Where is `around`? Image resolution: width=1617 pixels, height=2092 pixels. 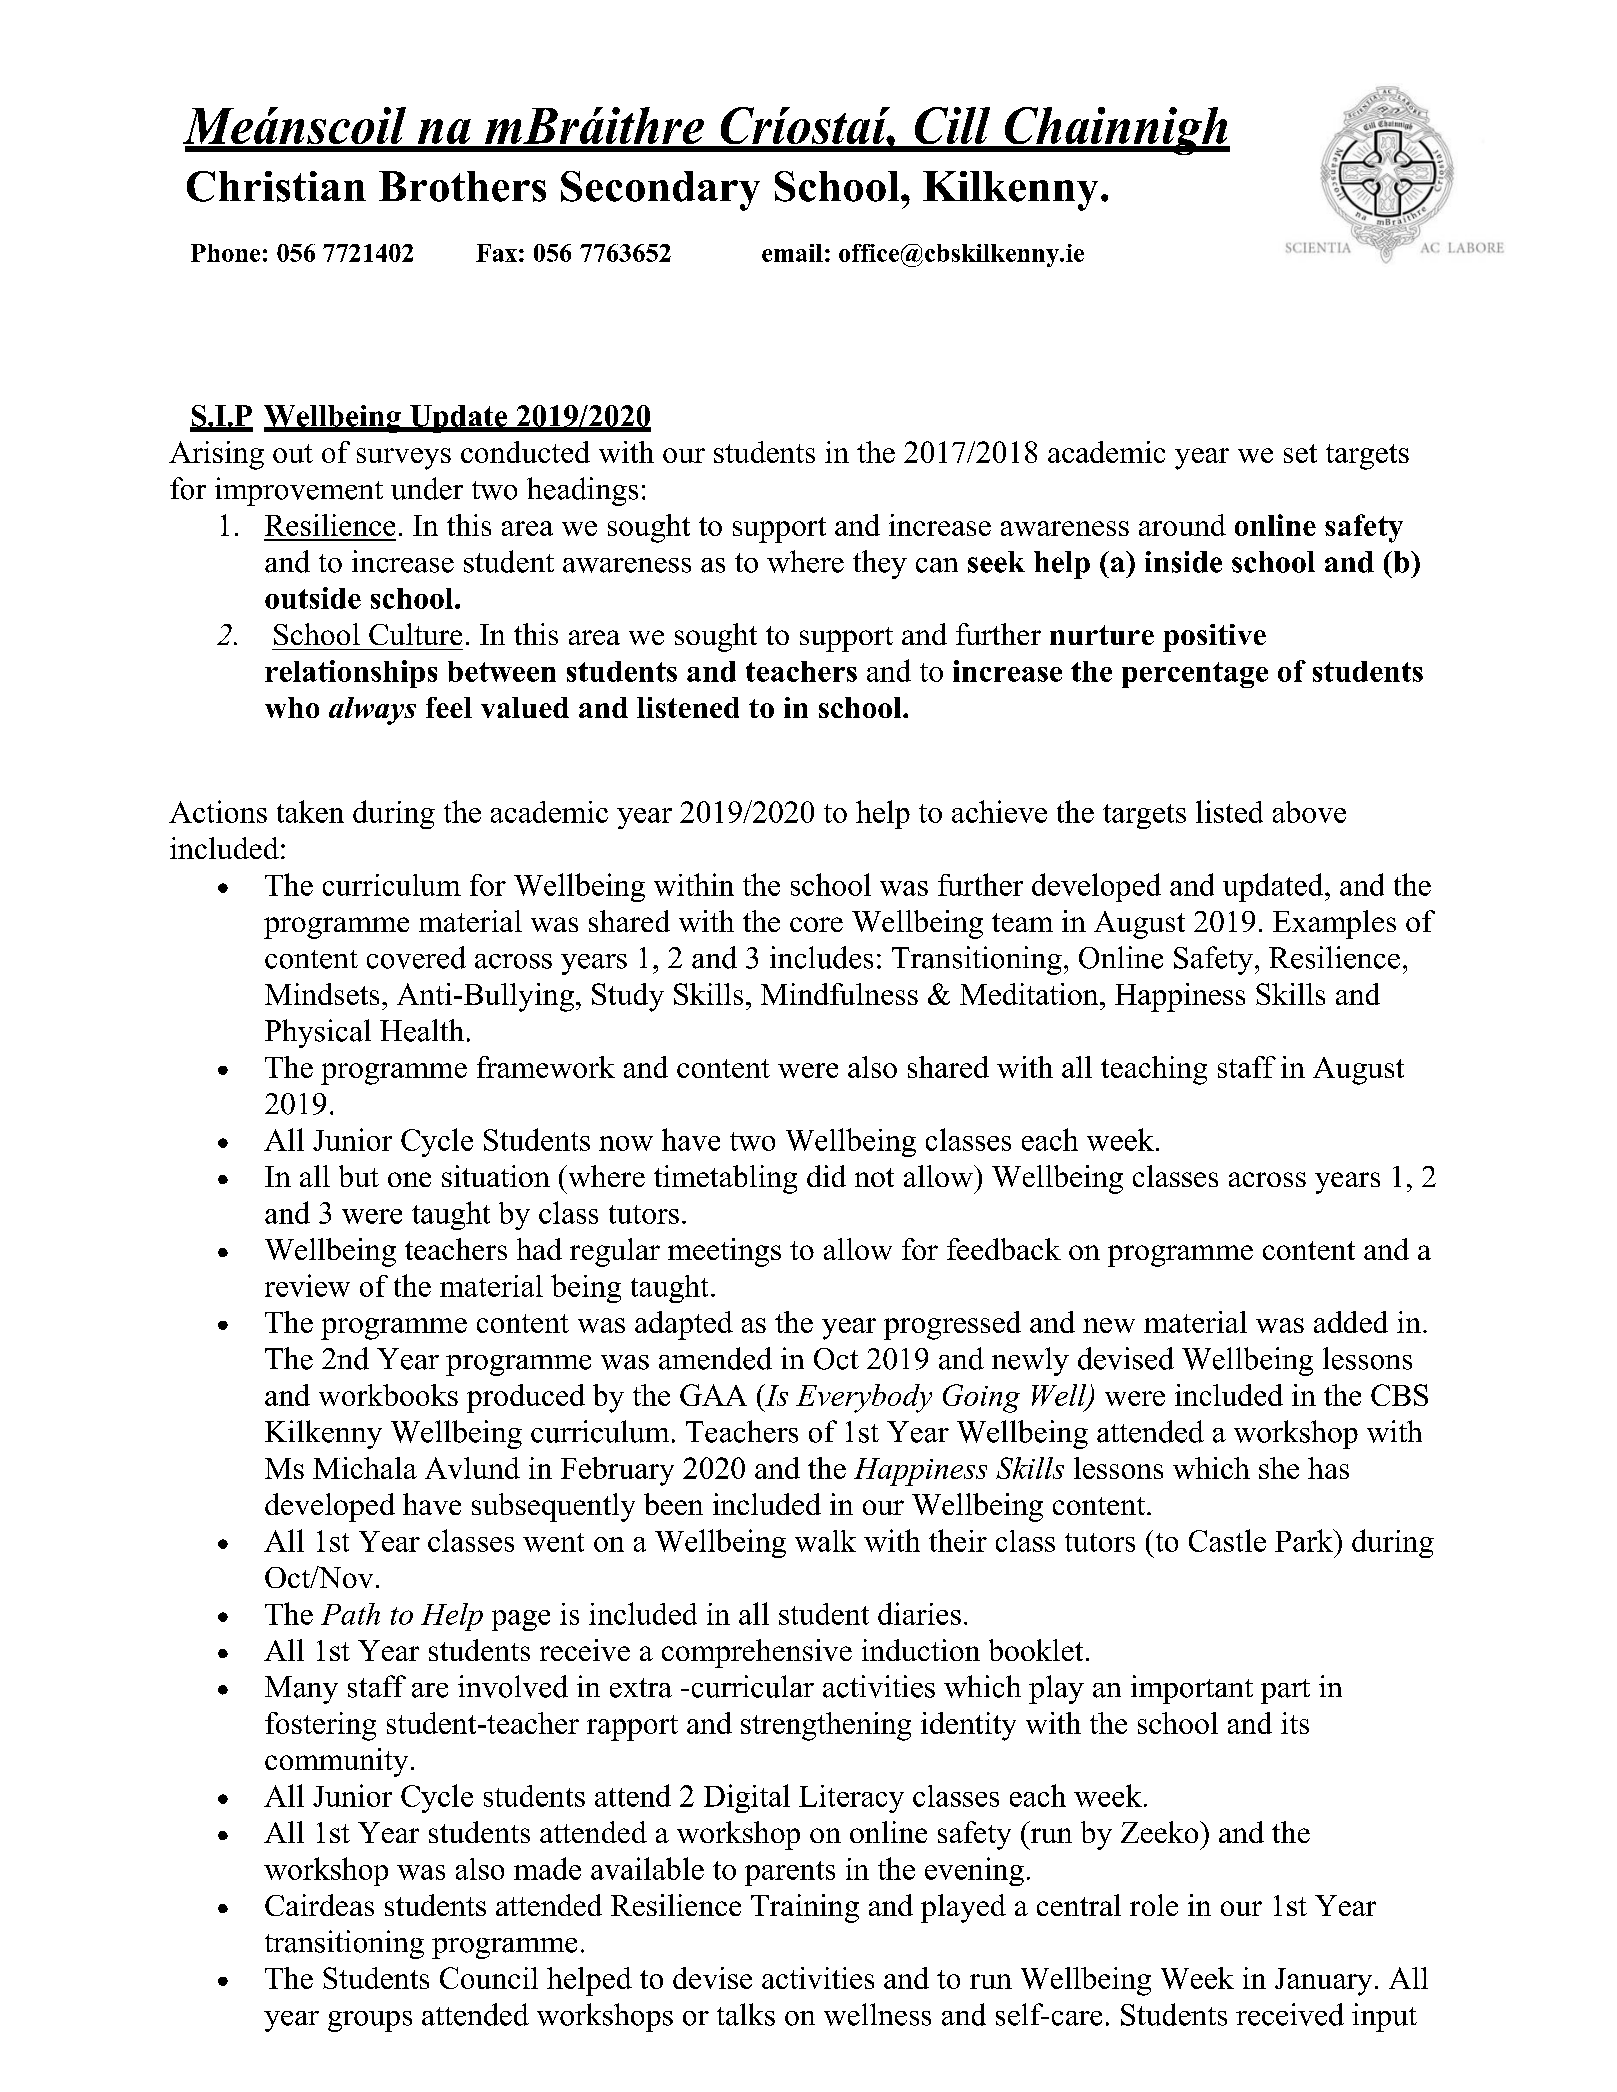 around is located at coordinates (1182, 525).
